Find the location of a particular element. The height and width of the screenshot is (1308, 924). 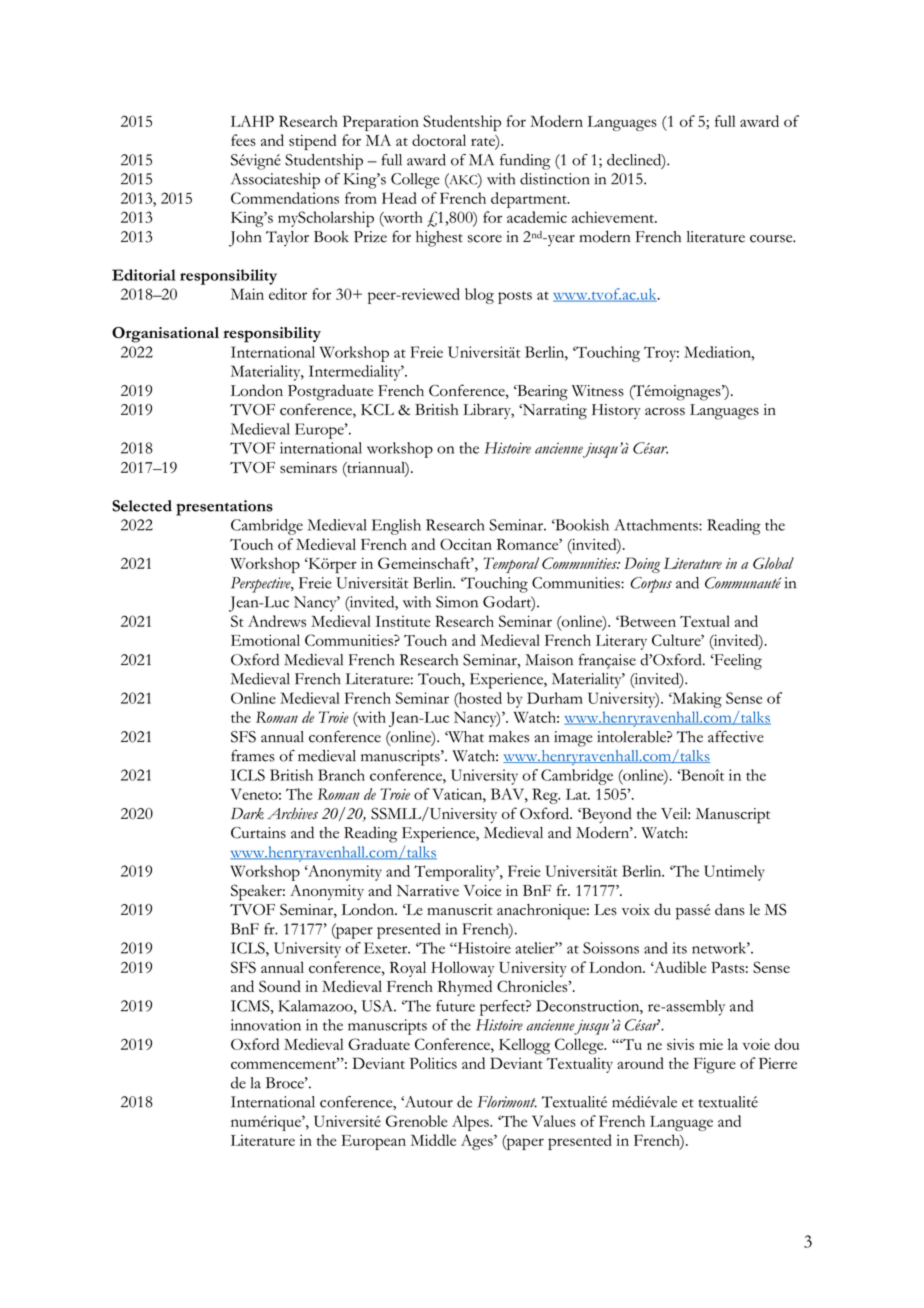

makes is located at coordinates (509, 737).
